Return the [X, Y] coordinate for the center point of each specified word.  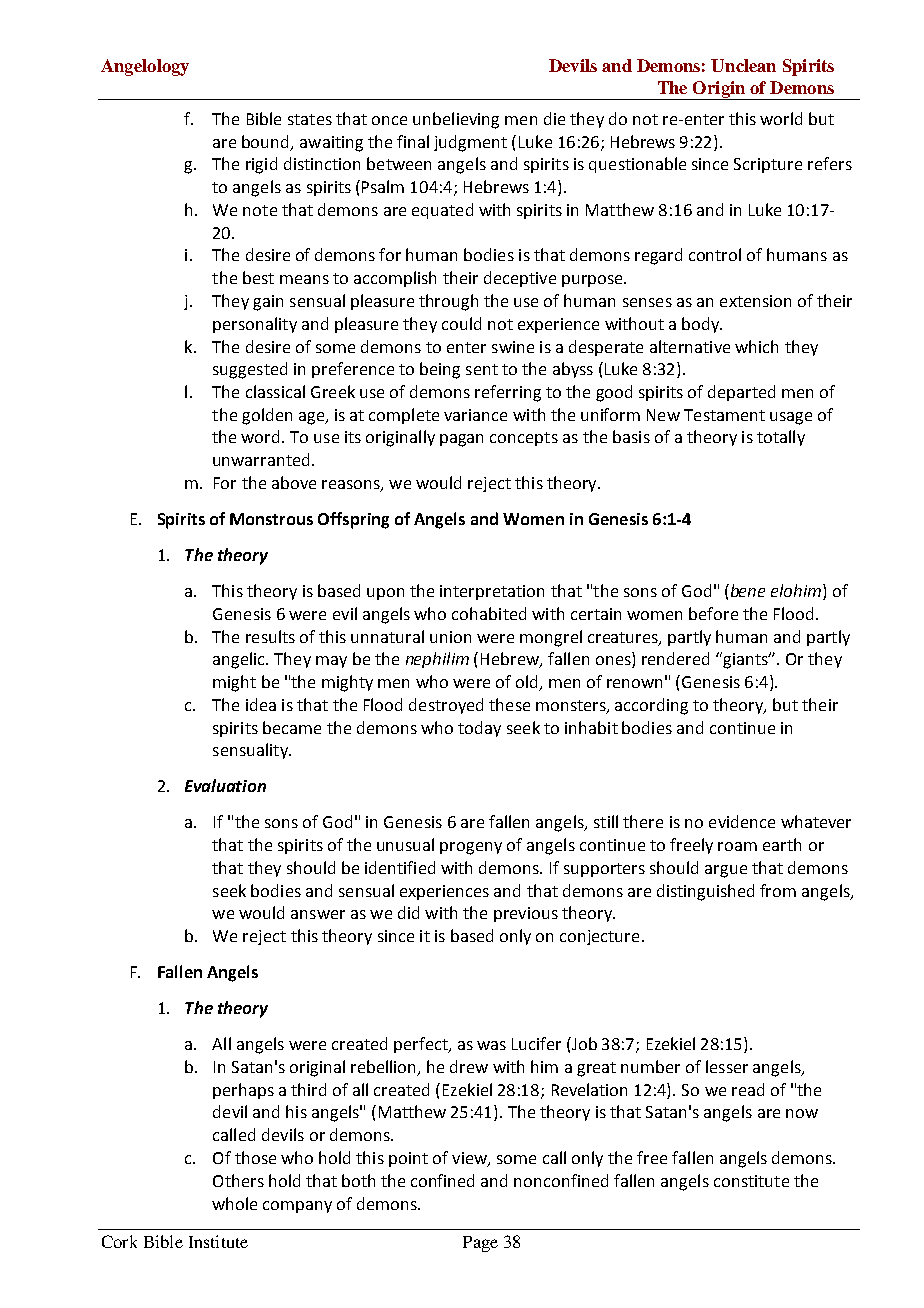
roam [737, 846]
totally [781, 438]
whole [234, 1203]
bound [267, 142]
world [781, 118]
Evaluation [225, 785]
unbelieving [456, 120]
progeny [471, 848]
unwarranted [261, 459]
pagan [461, 440]
